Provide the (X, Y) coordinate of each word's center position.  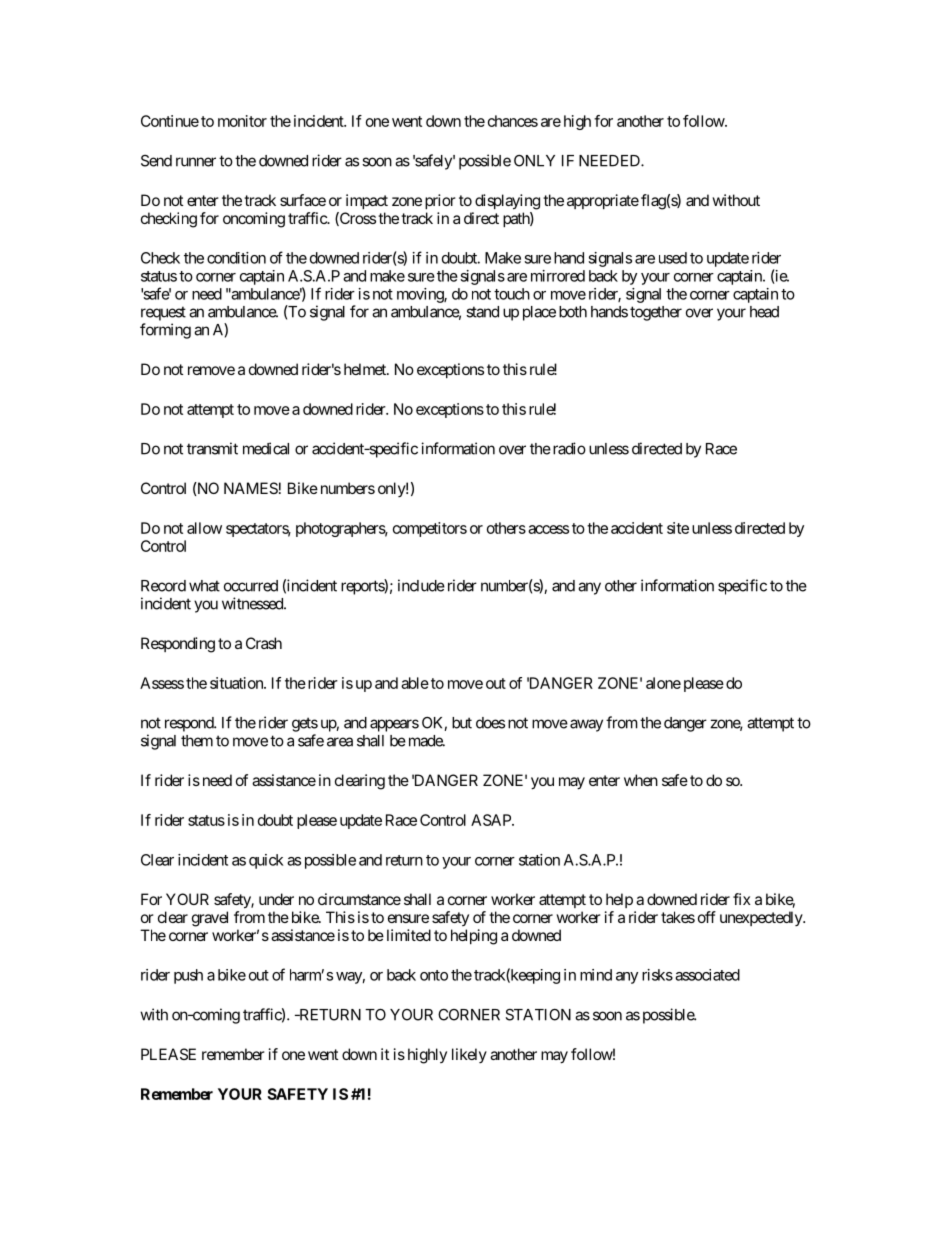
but (462, 723)
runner (196, 162)
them (197, 741)
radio (568, 448)
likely (469, 1055)
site (678, 528)
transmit (212, 448)
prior (440, 201)
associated (707, 975)
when (641, 780)
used (673, 258)
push (188, 976)
